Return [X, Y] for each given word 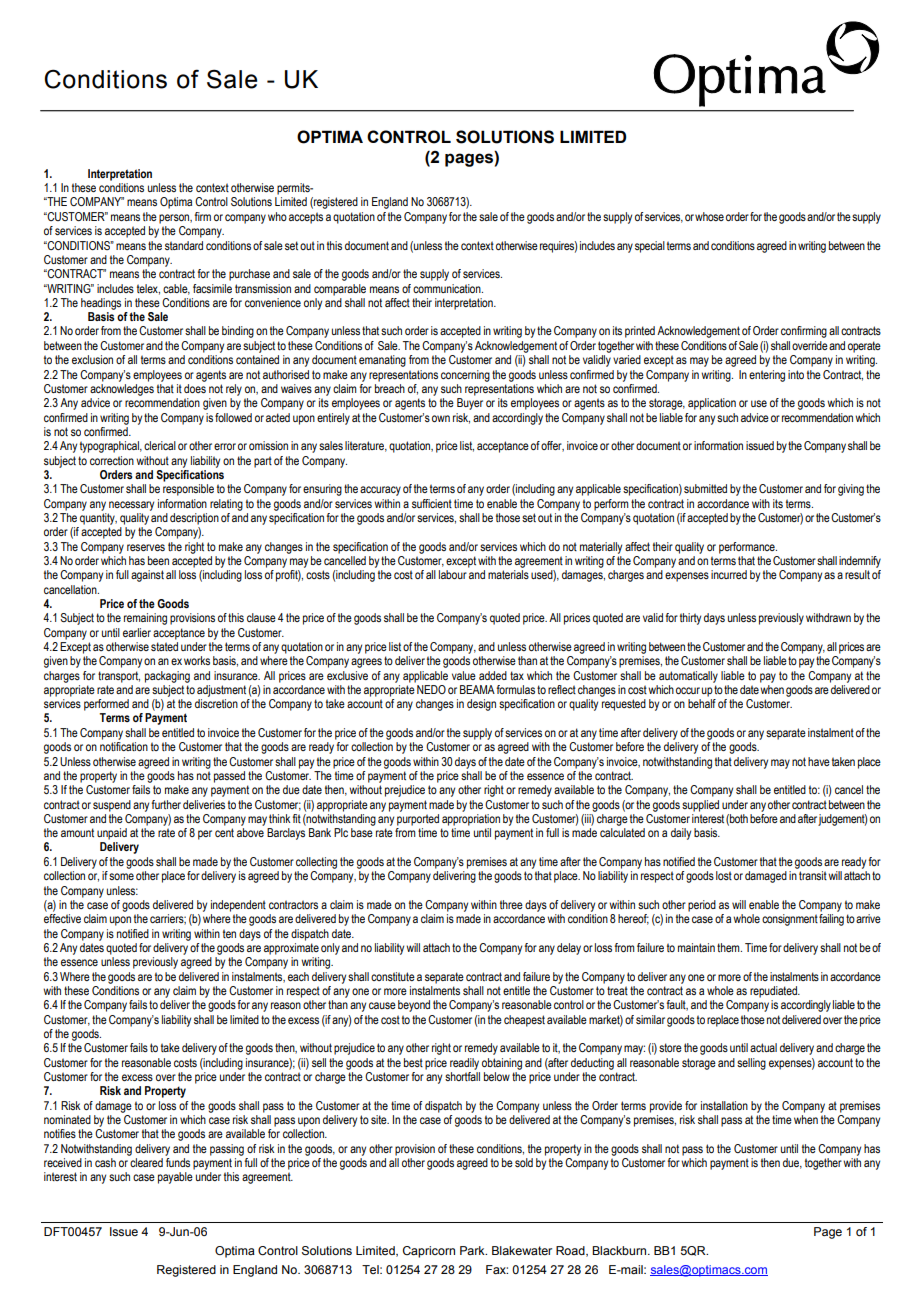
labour [453, 574]
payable [175, 1178]
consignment [790, 920]
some [121, 876]
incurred [729, 574]
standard [184, 245]
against [147, 576]
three [511, 904]
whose [709, 216]
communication [448, 288]
